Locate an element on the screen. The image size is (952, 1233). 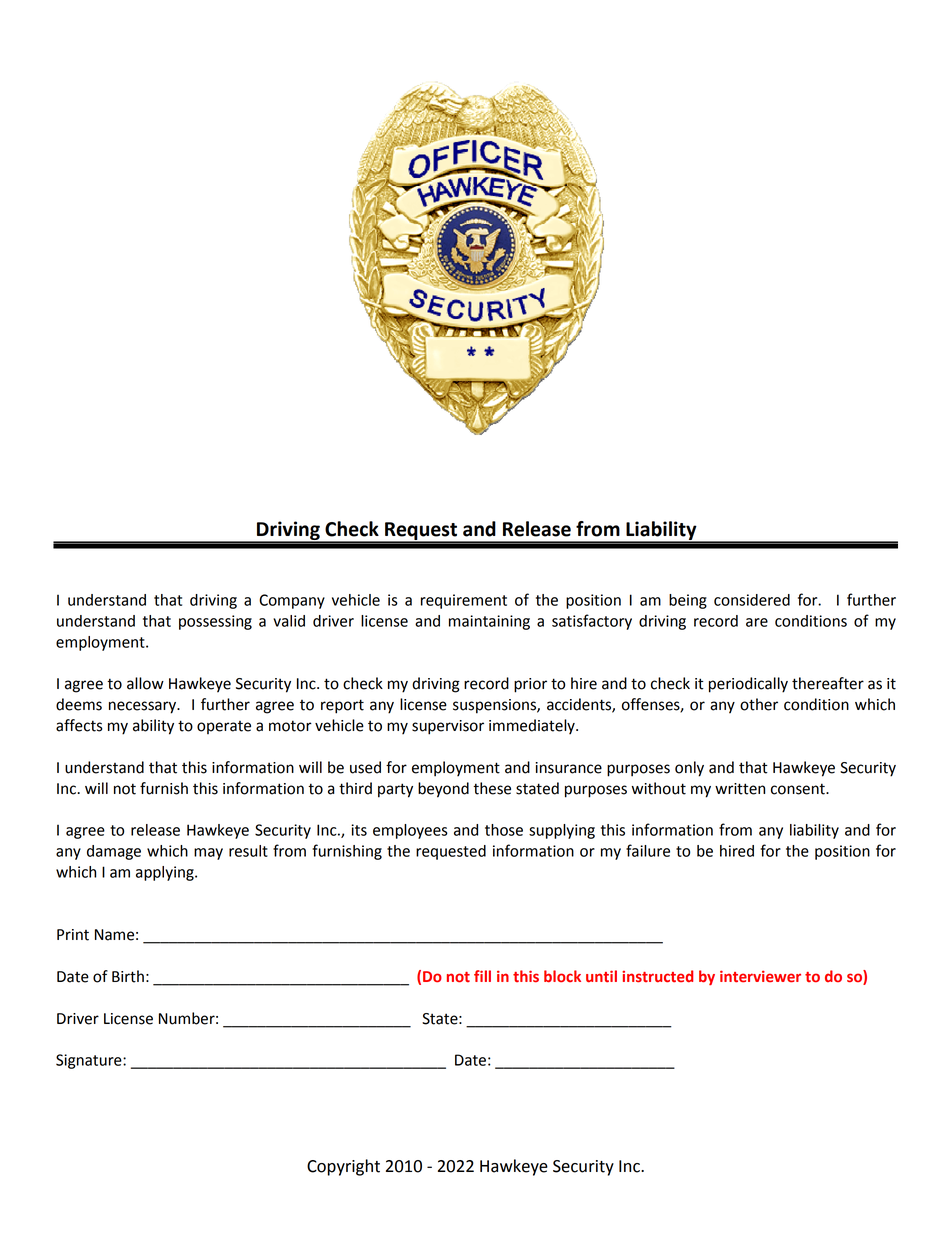
Signature is located at coordinates (90, 1061).
